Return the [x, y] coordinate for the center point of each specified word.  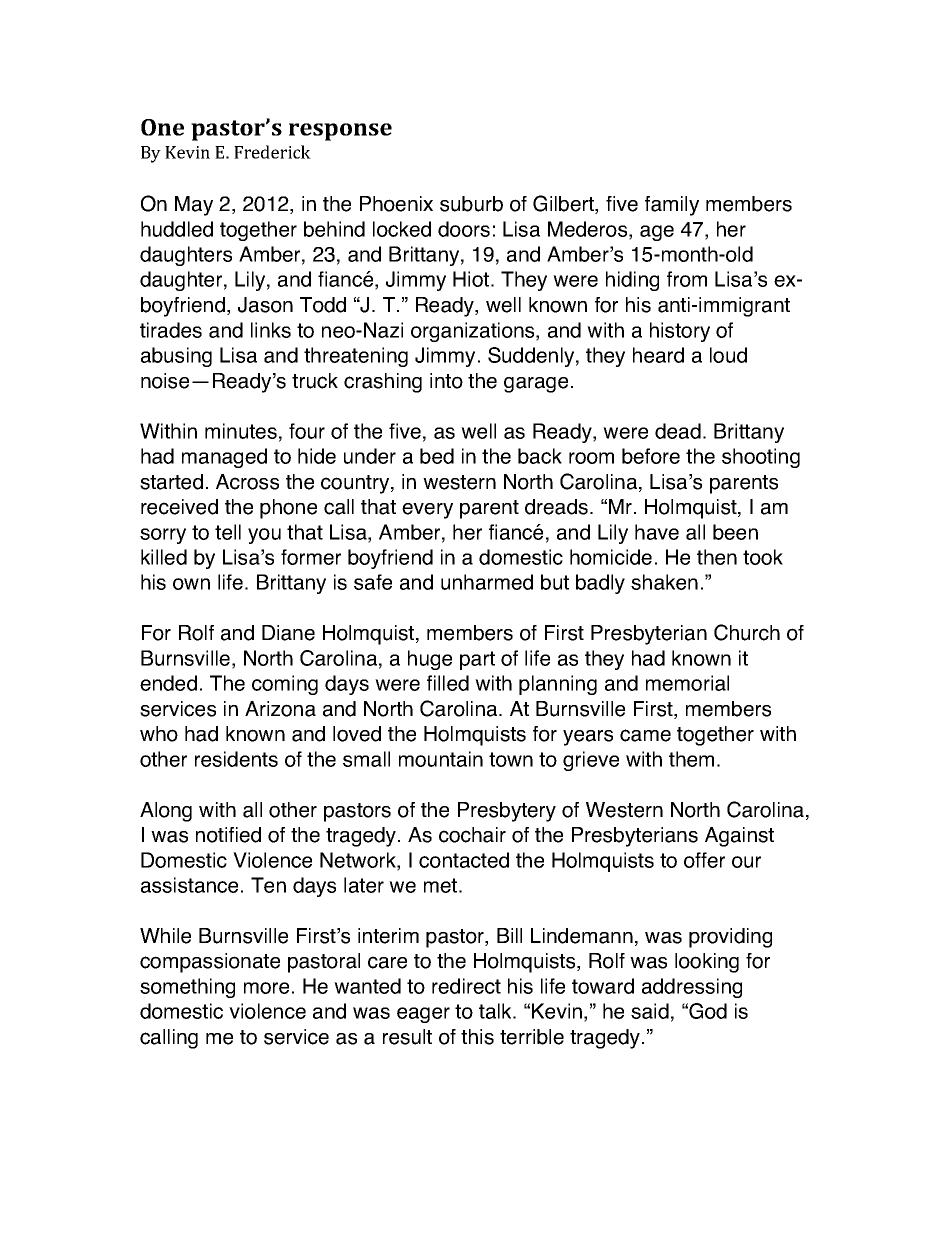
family [672, 206]
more [266, 988]
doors [464, 229]
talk [496, 1011]
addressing [692, 988]
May [194, 206]
